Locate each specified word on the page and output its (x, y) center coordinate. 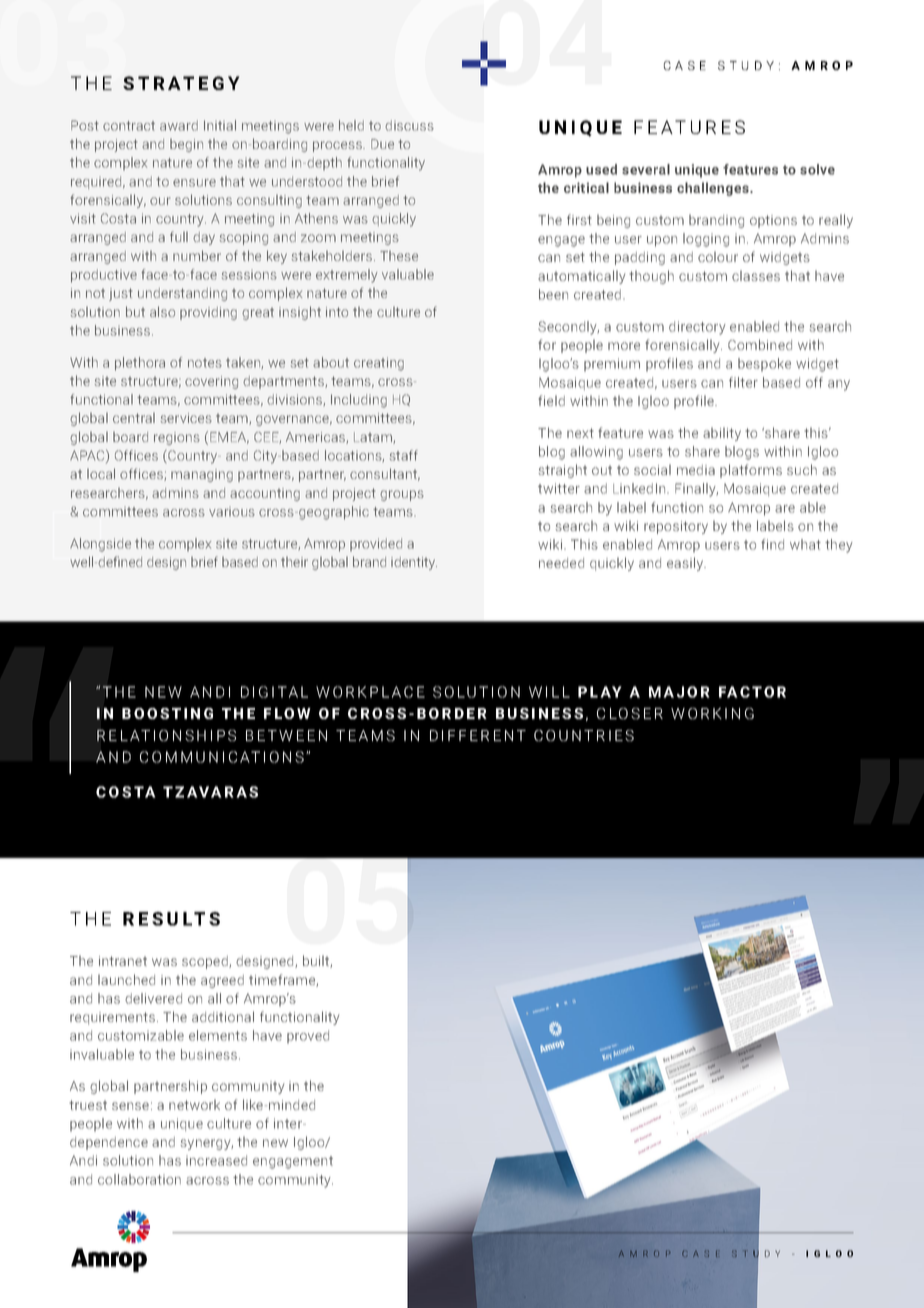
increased (216, 1160)
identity (414, 563)
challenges (714, 189)
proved (308, 1037)
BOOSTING (167, 713)
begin (186, 145)
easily (686, 564)
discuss (409, 125)
